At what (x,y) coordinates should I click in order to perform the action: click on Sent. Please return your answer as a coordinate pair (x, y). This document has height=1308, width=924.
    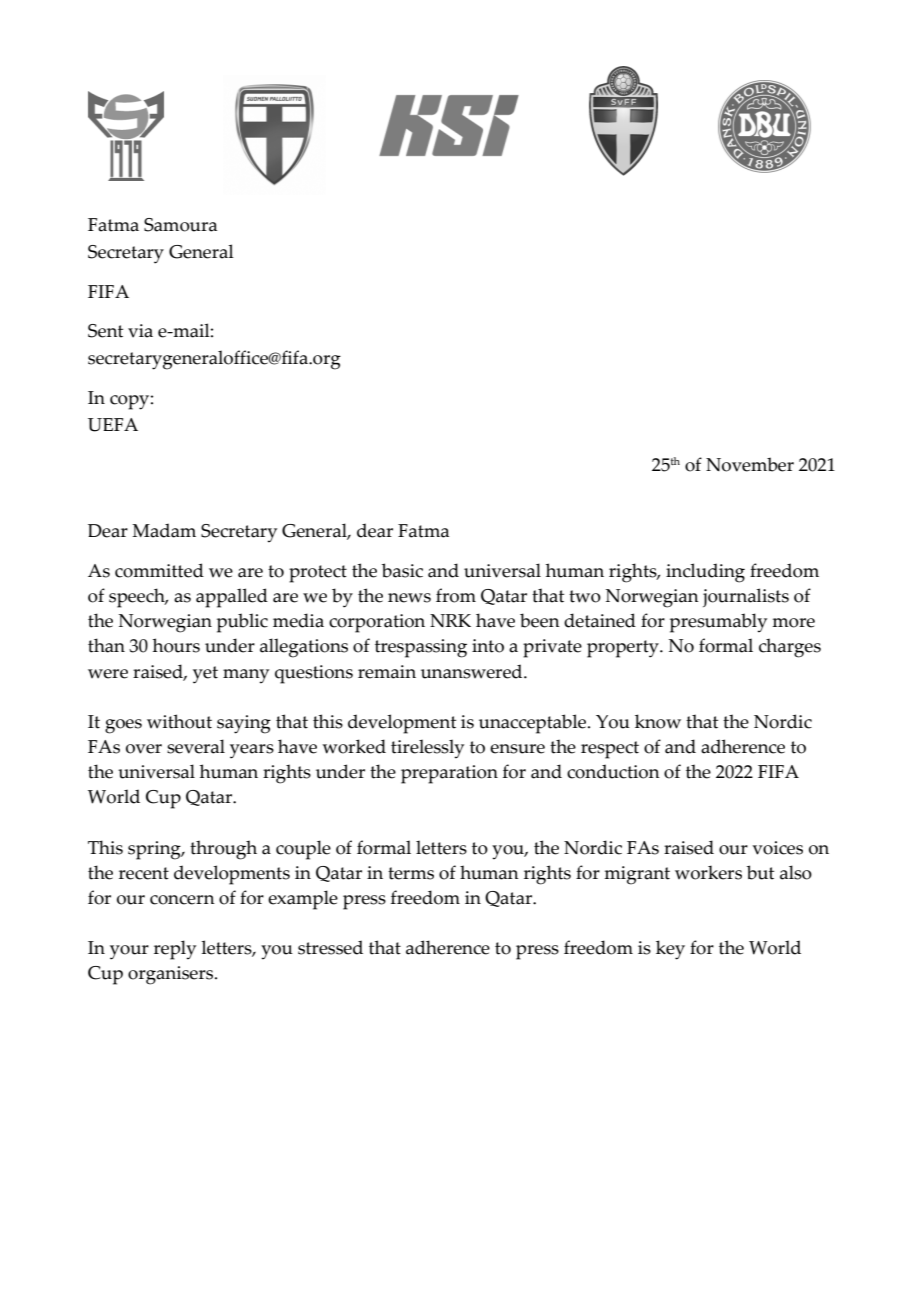
    Looking at the image, I should click on (105, 331).
